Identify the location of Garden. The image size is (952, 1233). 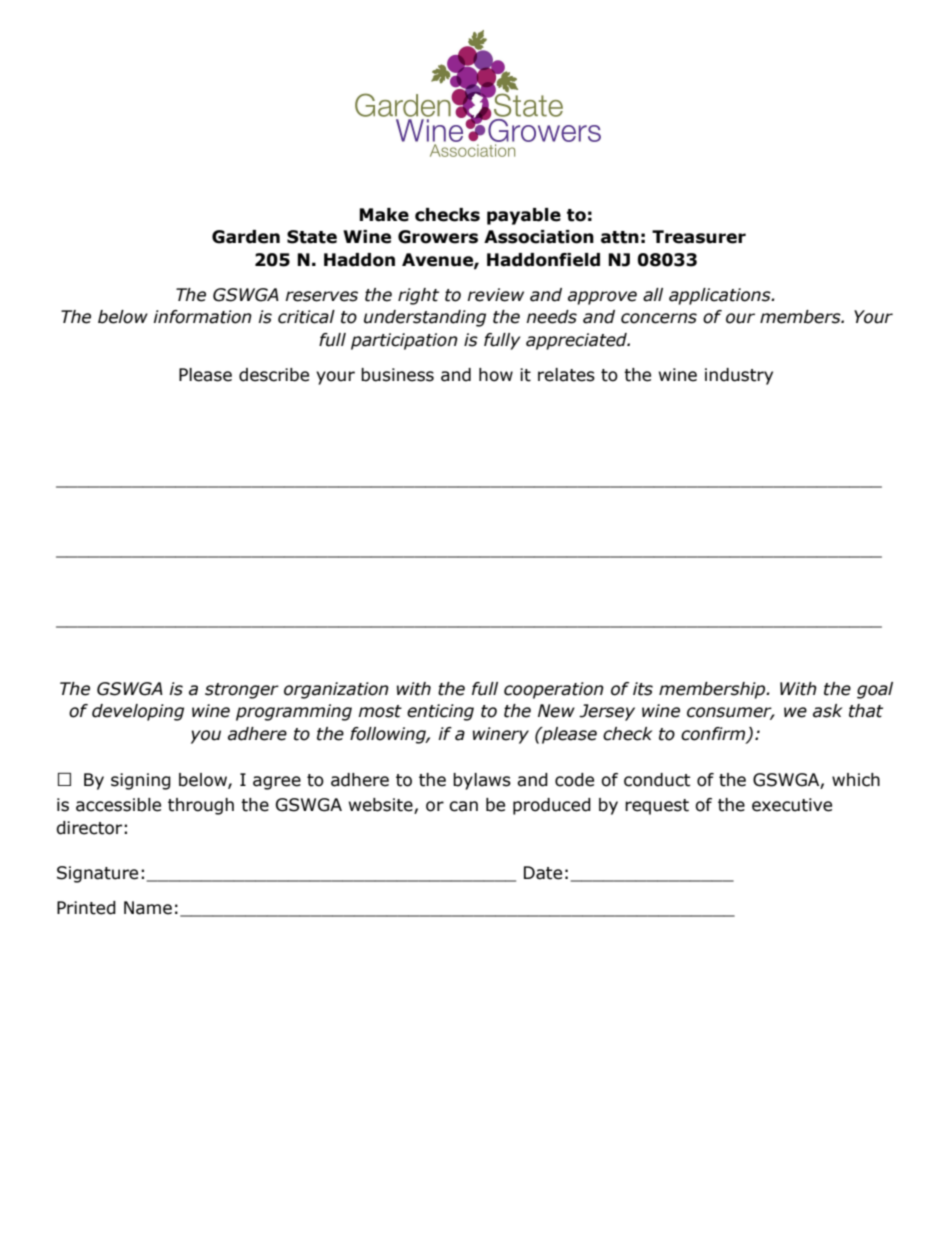
(246, 237).
